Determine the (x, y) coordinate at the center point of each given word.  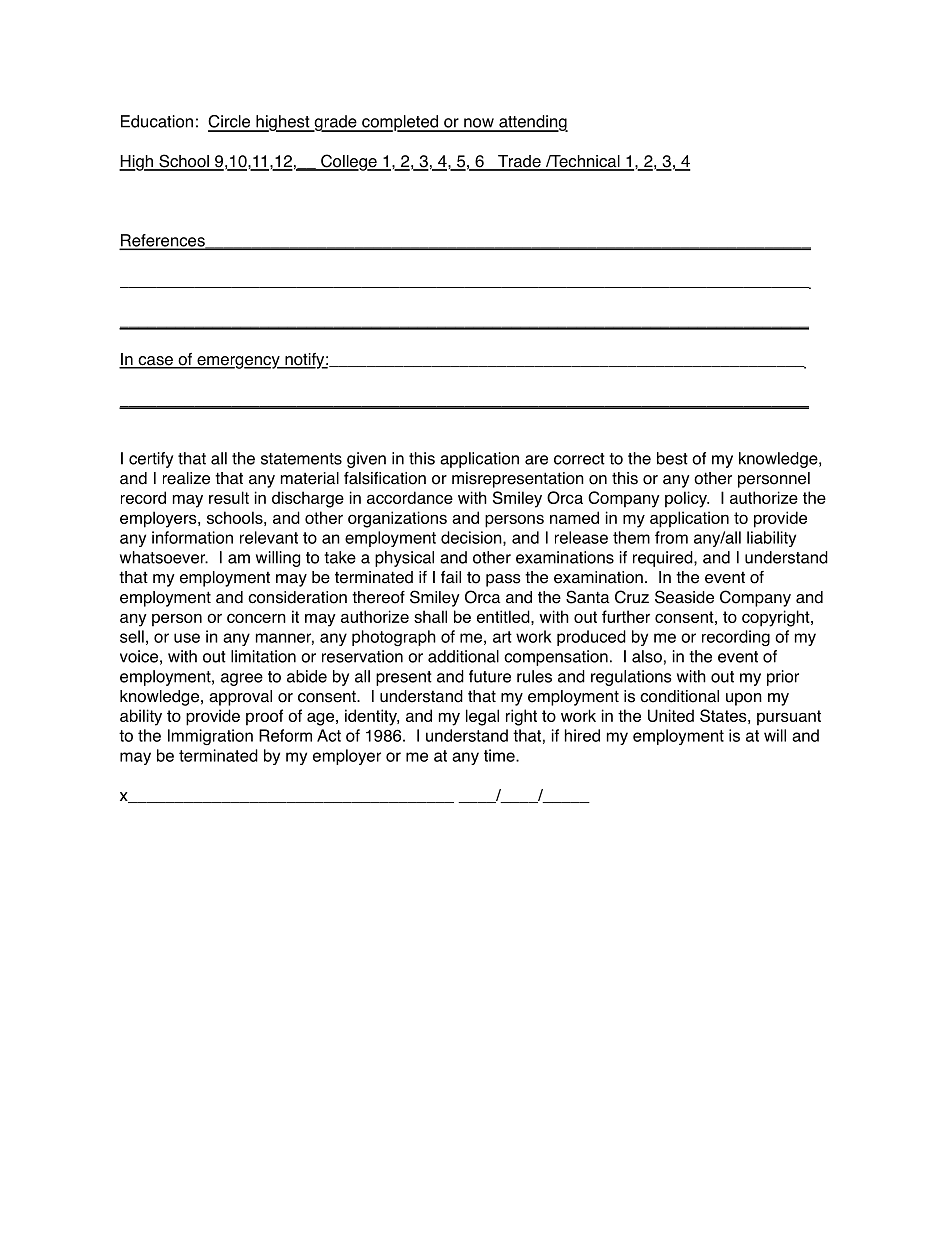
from (671, 537)
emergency (238, 362)
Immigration (210, 737)
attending (532, 123)
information (192, 537)
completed (400, 123)
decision (472, 538)
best (672, 458)
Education (157, 121)
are (536, 460)
